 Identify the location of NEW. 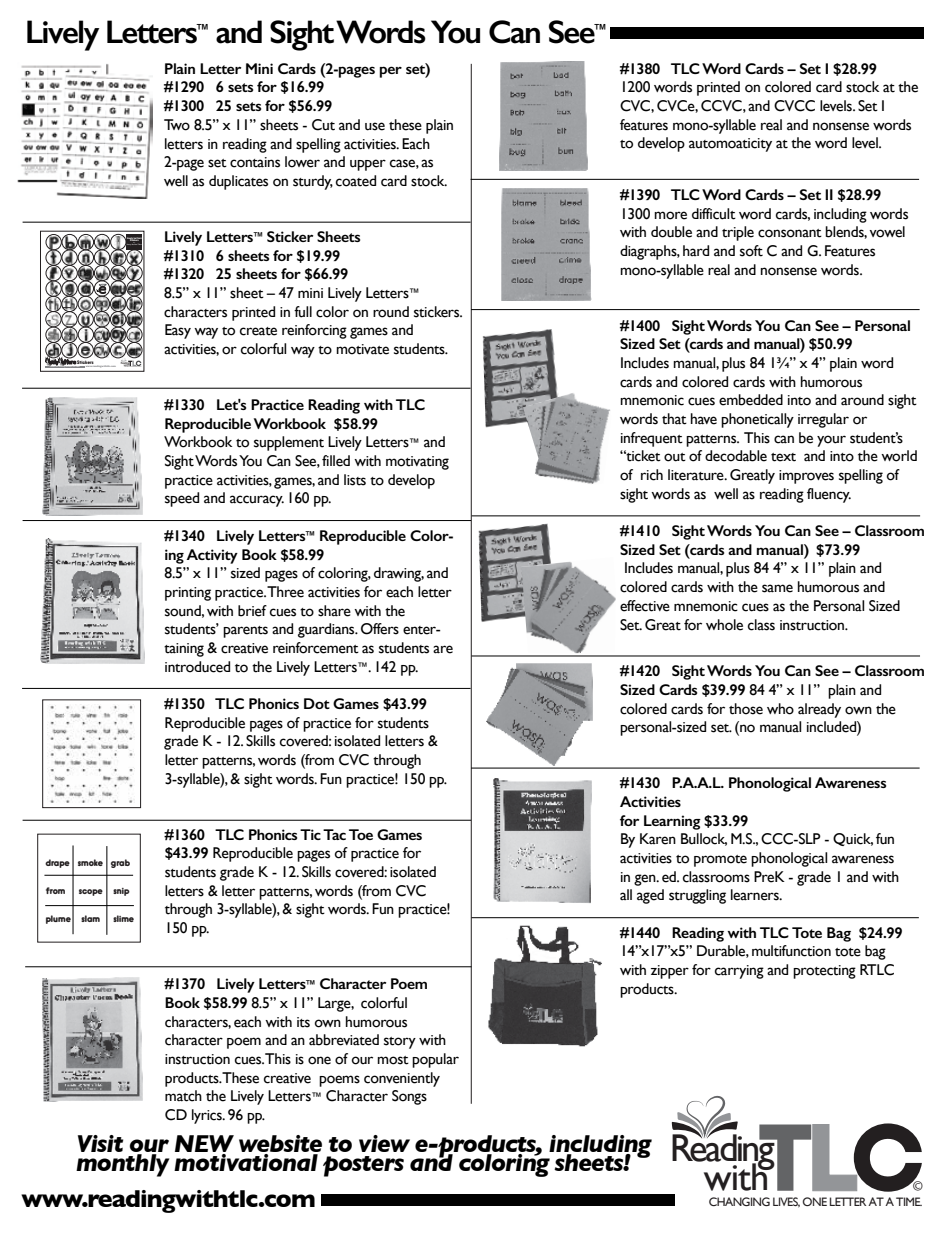
(204, 1145).
